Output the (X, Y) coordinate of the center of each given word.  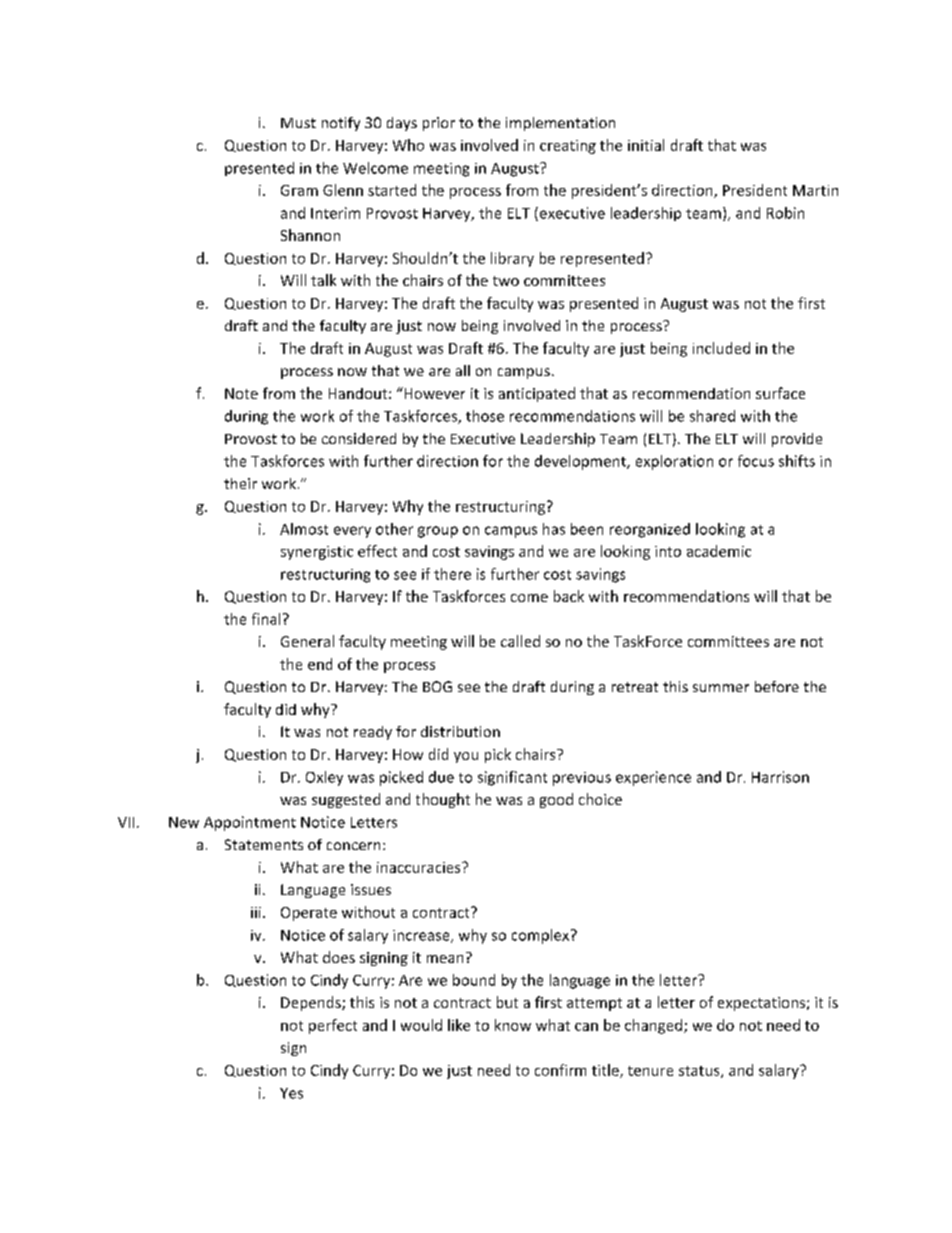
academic (719, 551)
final (266, 619)
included (721, 348)
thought (443, 800)
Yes (291, 1093)
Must (298, 123)
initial (646, 145)
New (184, 822)
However (433, 393)
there (452, 574)
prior (439, 124)
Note (241, 393)
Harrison (780, 777)
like (459, 1025)
